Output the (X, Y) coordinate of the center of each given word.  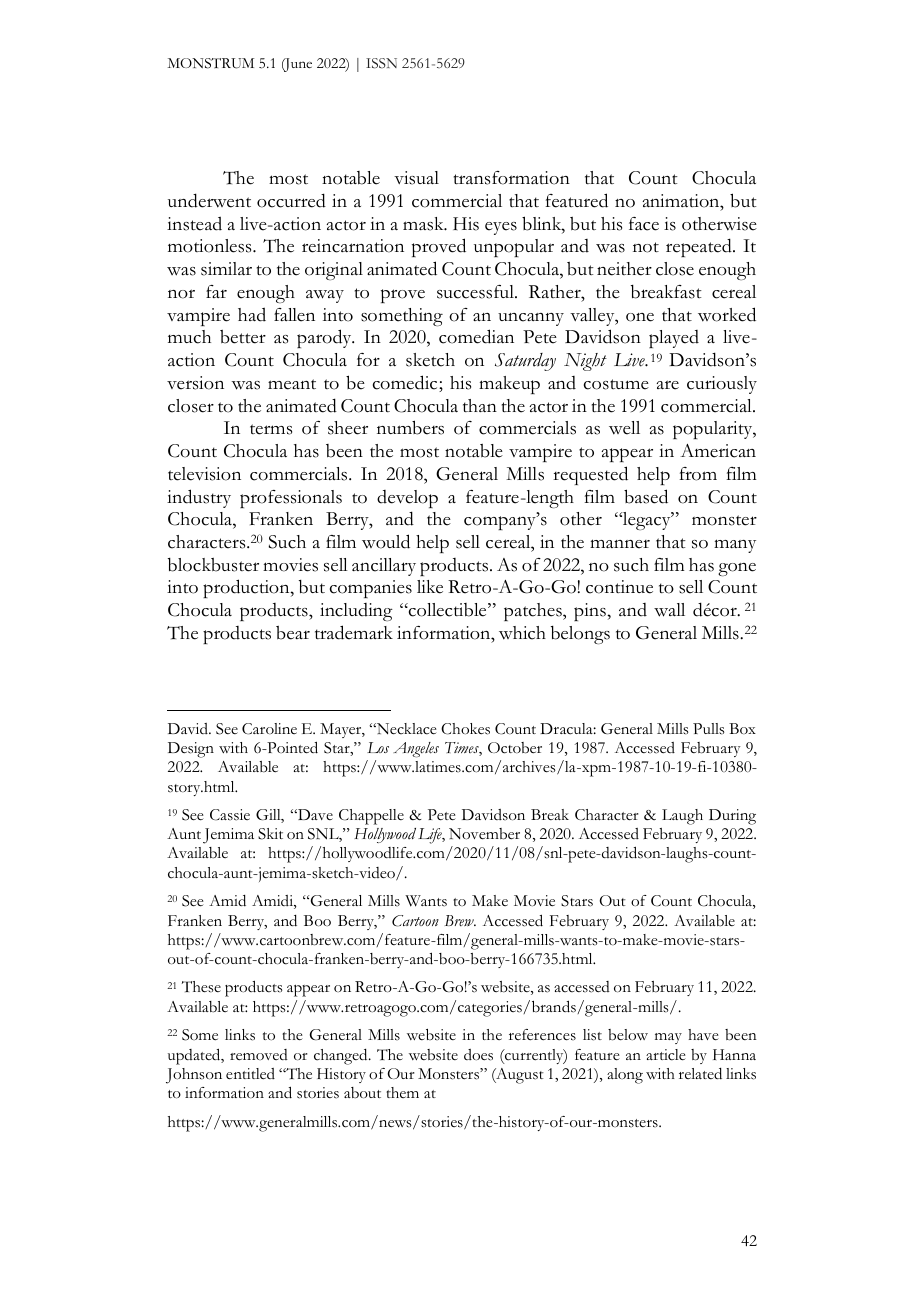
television (204, 474)
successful (476, 292)
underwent (209, 200)
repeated (700, 247)
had (252, 314)
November (484, 834)
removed (259, 1055)
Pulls (708, 729)
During (732, 817)
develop (407, 499)
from (698, 474)
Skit (270, 834)
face (644, 224)
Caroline (269, 729)
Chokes (465, 729)
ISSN (381, 63)
